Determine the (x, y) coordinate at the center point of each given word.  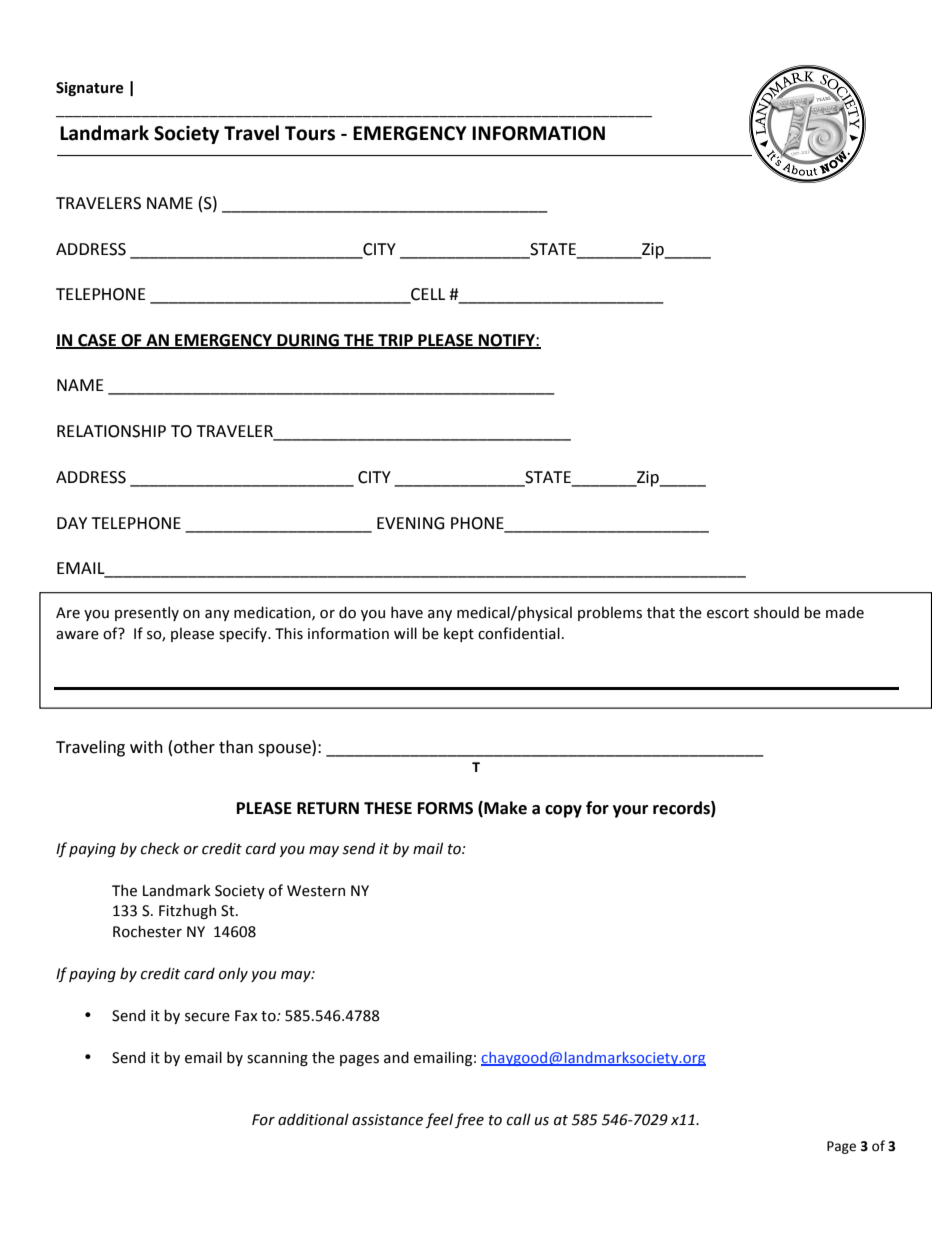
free (469, 1120)
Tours (310, 133)
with (146, 747)
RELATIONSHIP (111, 431)
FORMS (445, 808)
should (776, 612)
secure (207, 1017)
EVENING (411, 523)
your (630, 811)
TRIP (395, 341)
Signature (90, 89)
